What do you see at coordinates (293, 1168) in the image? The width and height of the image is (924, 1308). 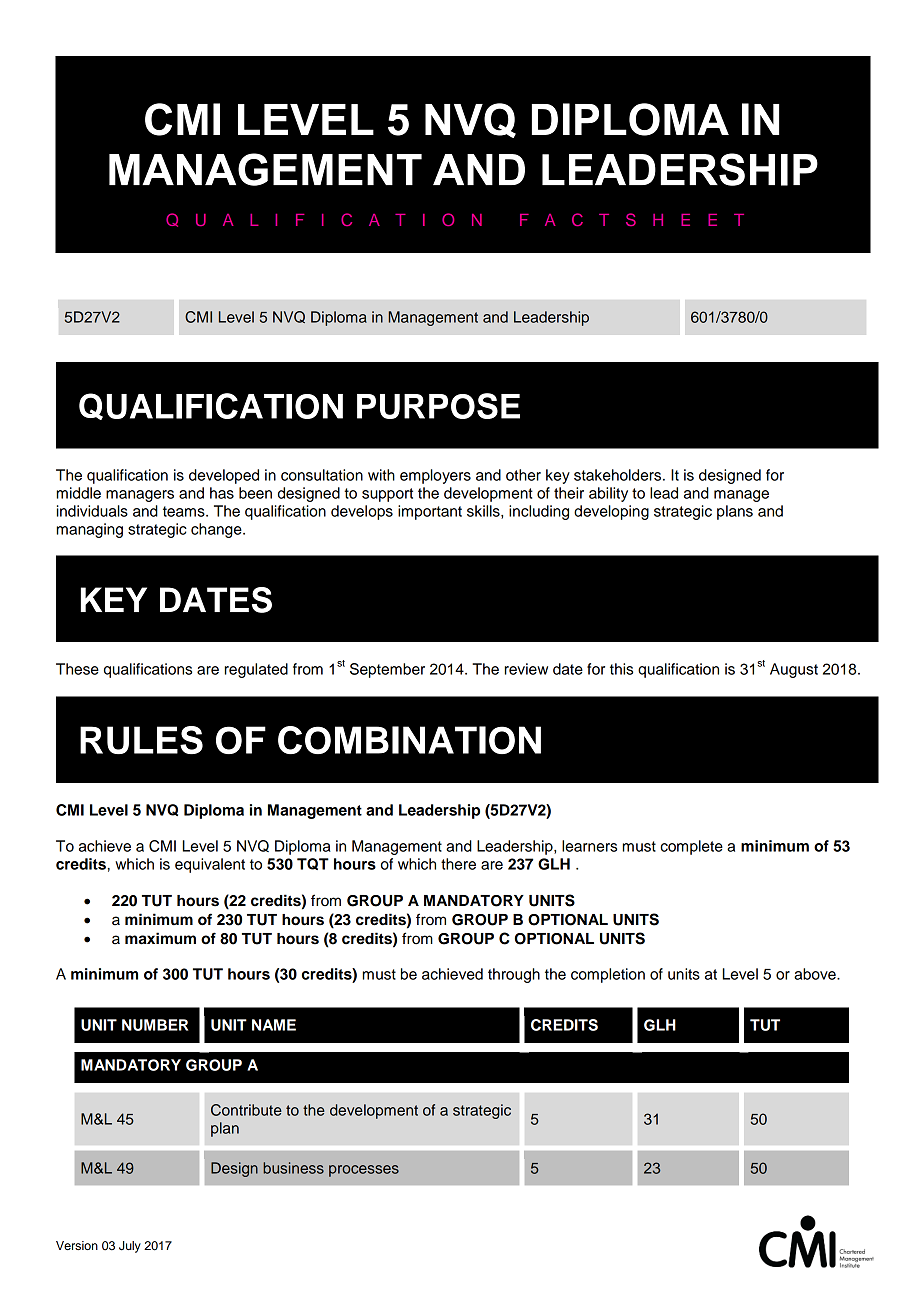 I see `business` at bounding box center [293, 1168].
